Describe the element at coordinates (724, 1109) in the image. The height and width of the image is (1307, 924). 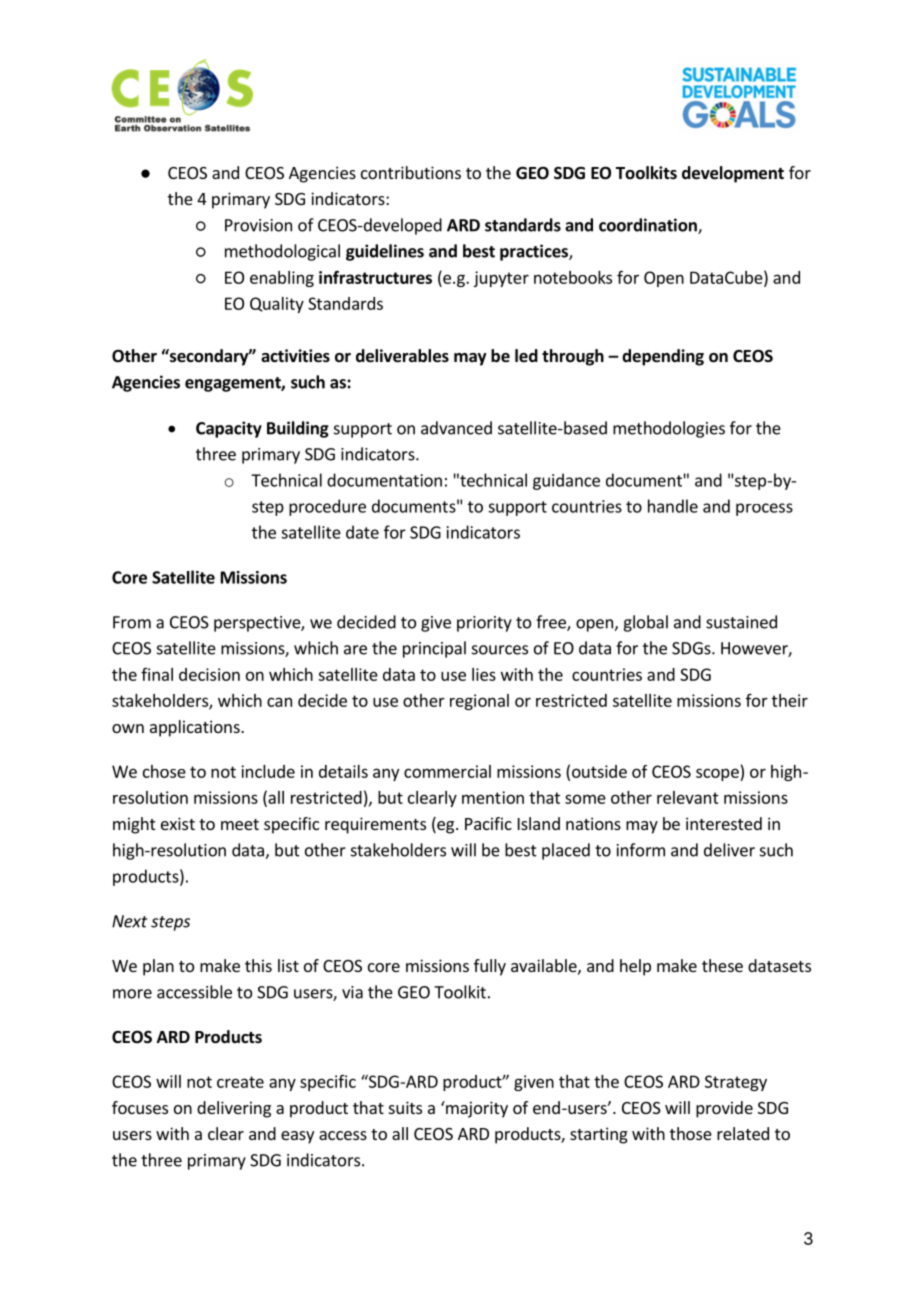
I see `provide` at that location.
